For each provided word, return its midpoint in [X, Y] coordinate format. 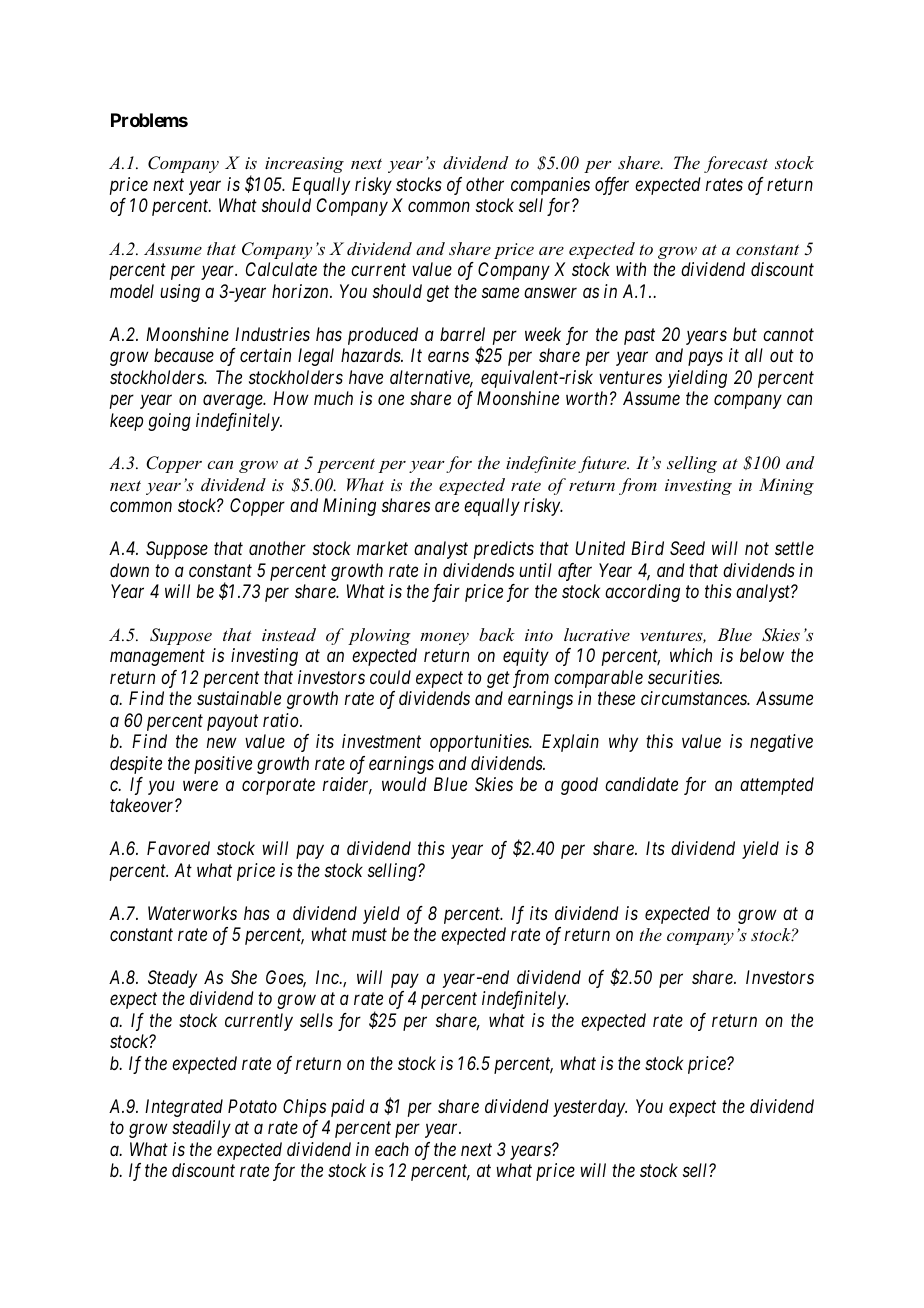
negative [781, 743]
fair [446, 593]
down [129, 570]
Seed [687, 548]
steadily [201, 1129]
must [369, 935]
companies [550, 186]
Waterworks [192, 913]
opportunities [480, 743]
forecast [736, 164]
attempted [777, 786]
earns [448, 357]
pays [705, 359]
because [184, 355]
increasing [304, 165]
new [222, 743]
